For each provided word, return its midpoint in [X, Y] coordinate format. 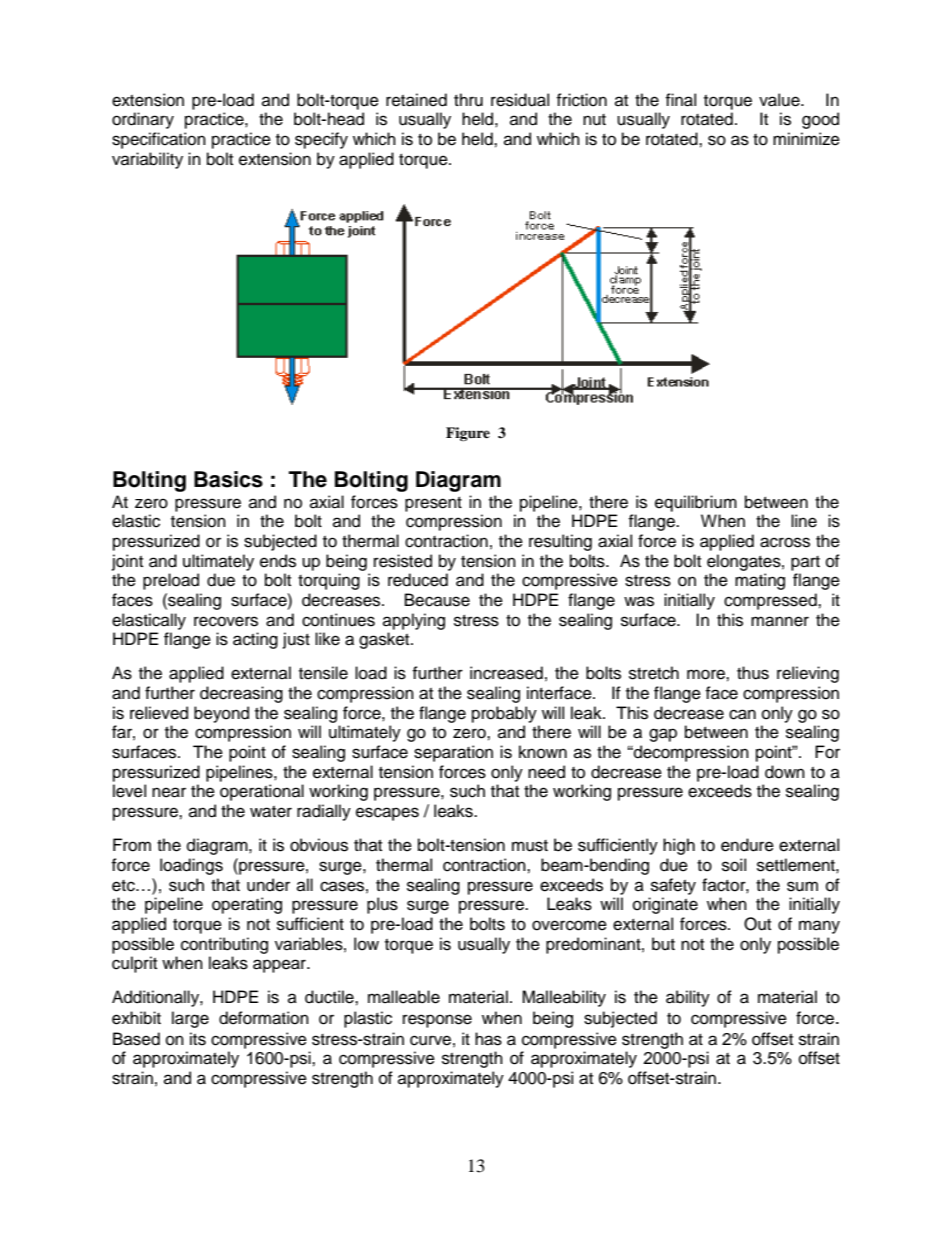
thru [468, 100]
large [190, 1019]
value [780, 100]
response [437, 1021]
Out [757, 924]
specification [159, 140]
